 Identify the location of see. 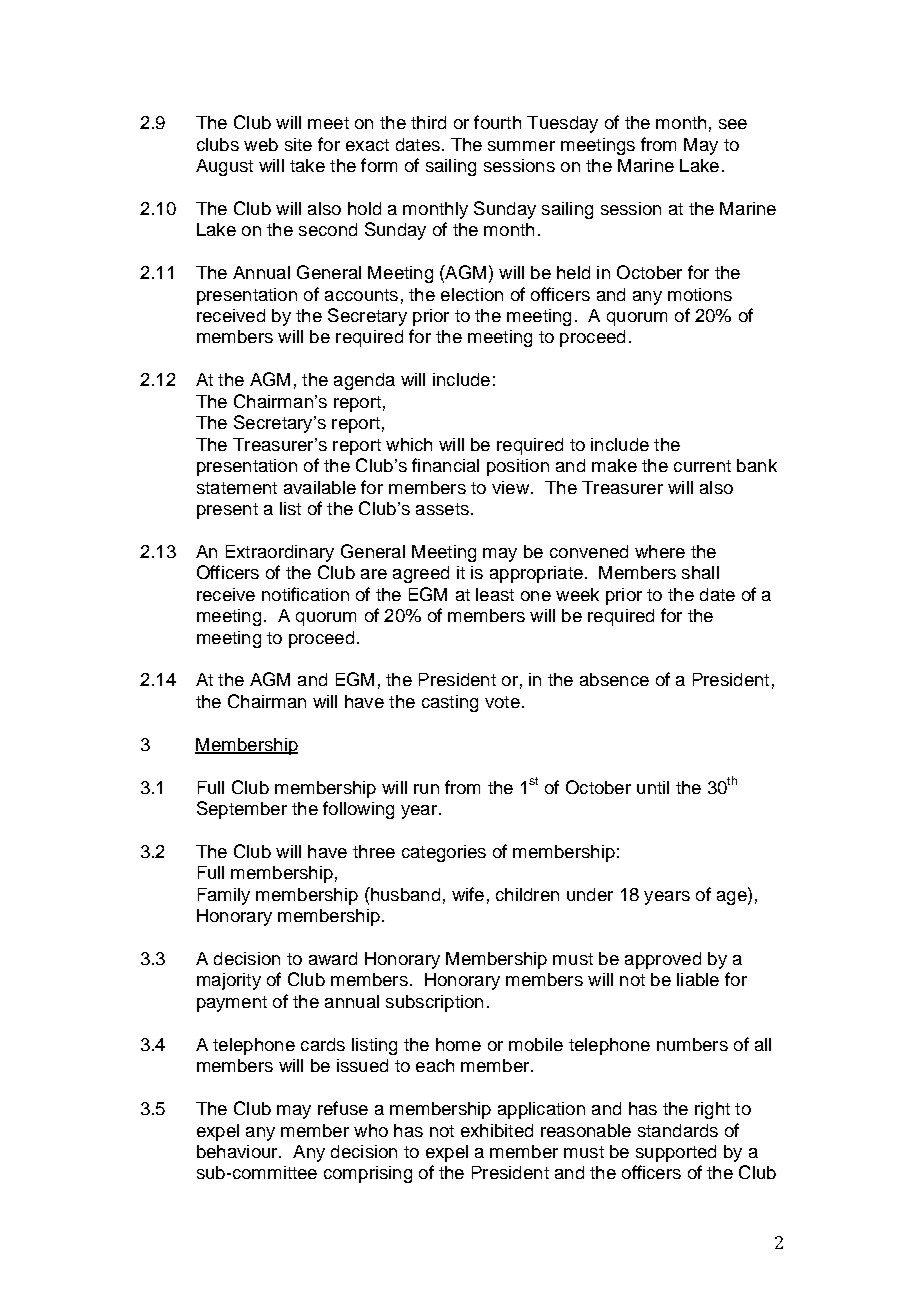
(733, 124).
